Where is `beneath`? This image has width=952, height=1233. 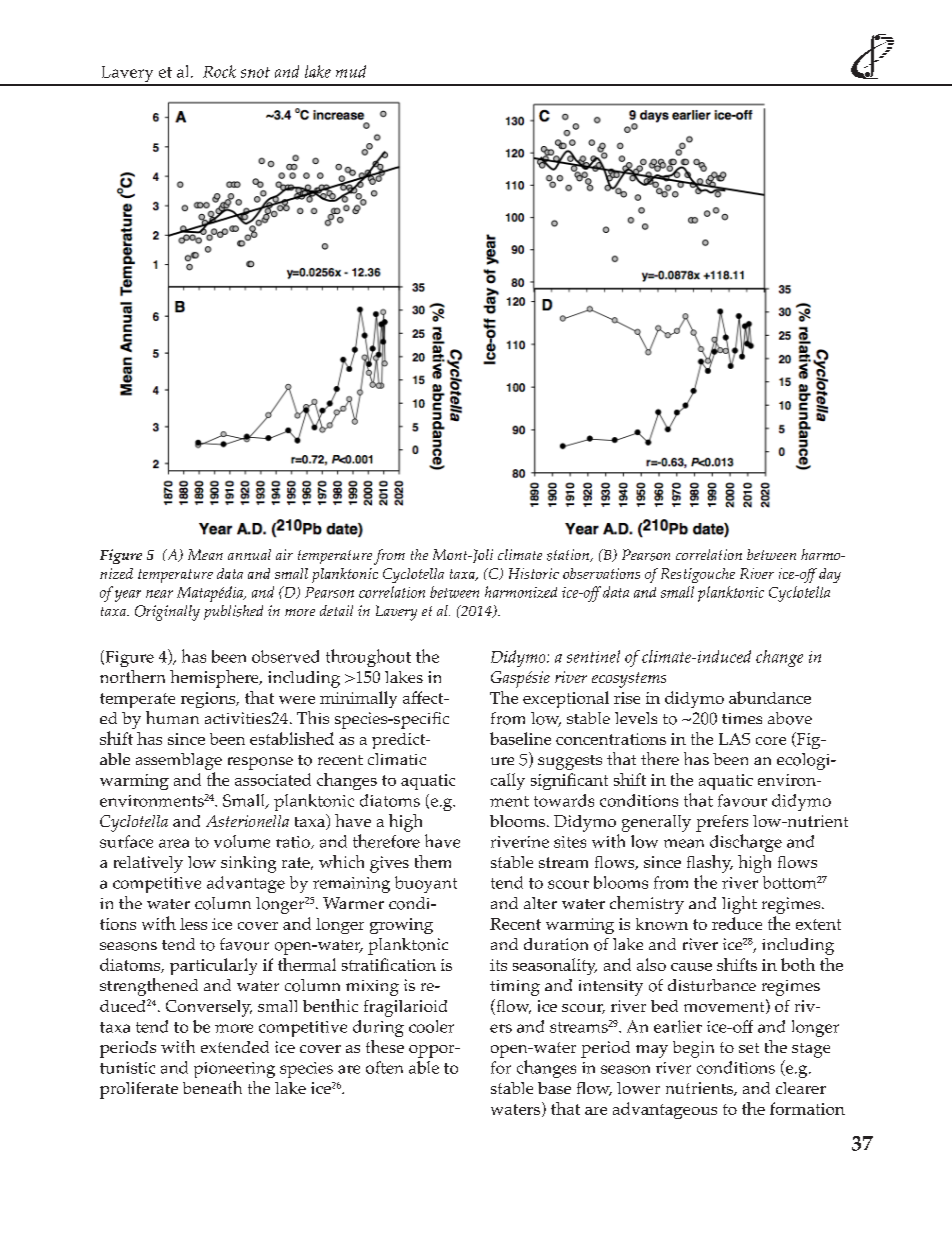
beneath is located at coordinates (212, 1087).
